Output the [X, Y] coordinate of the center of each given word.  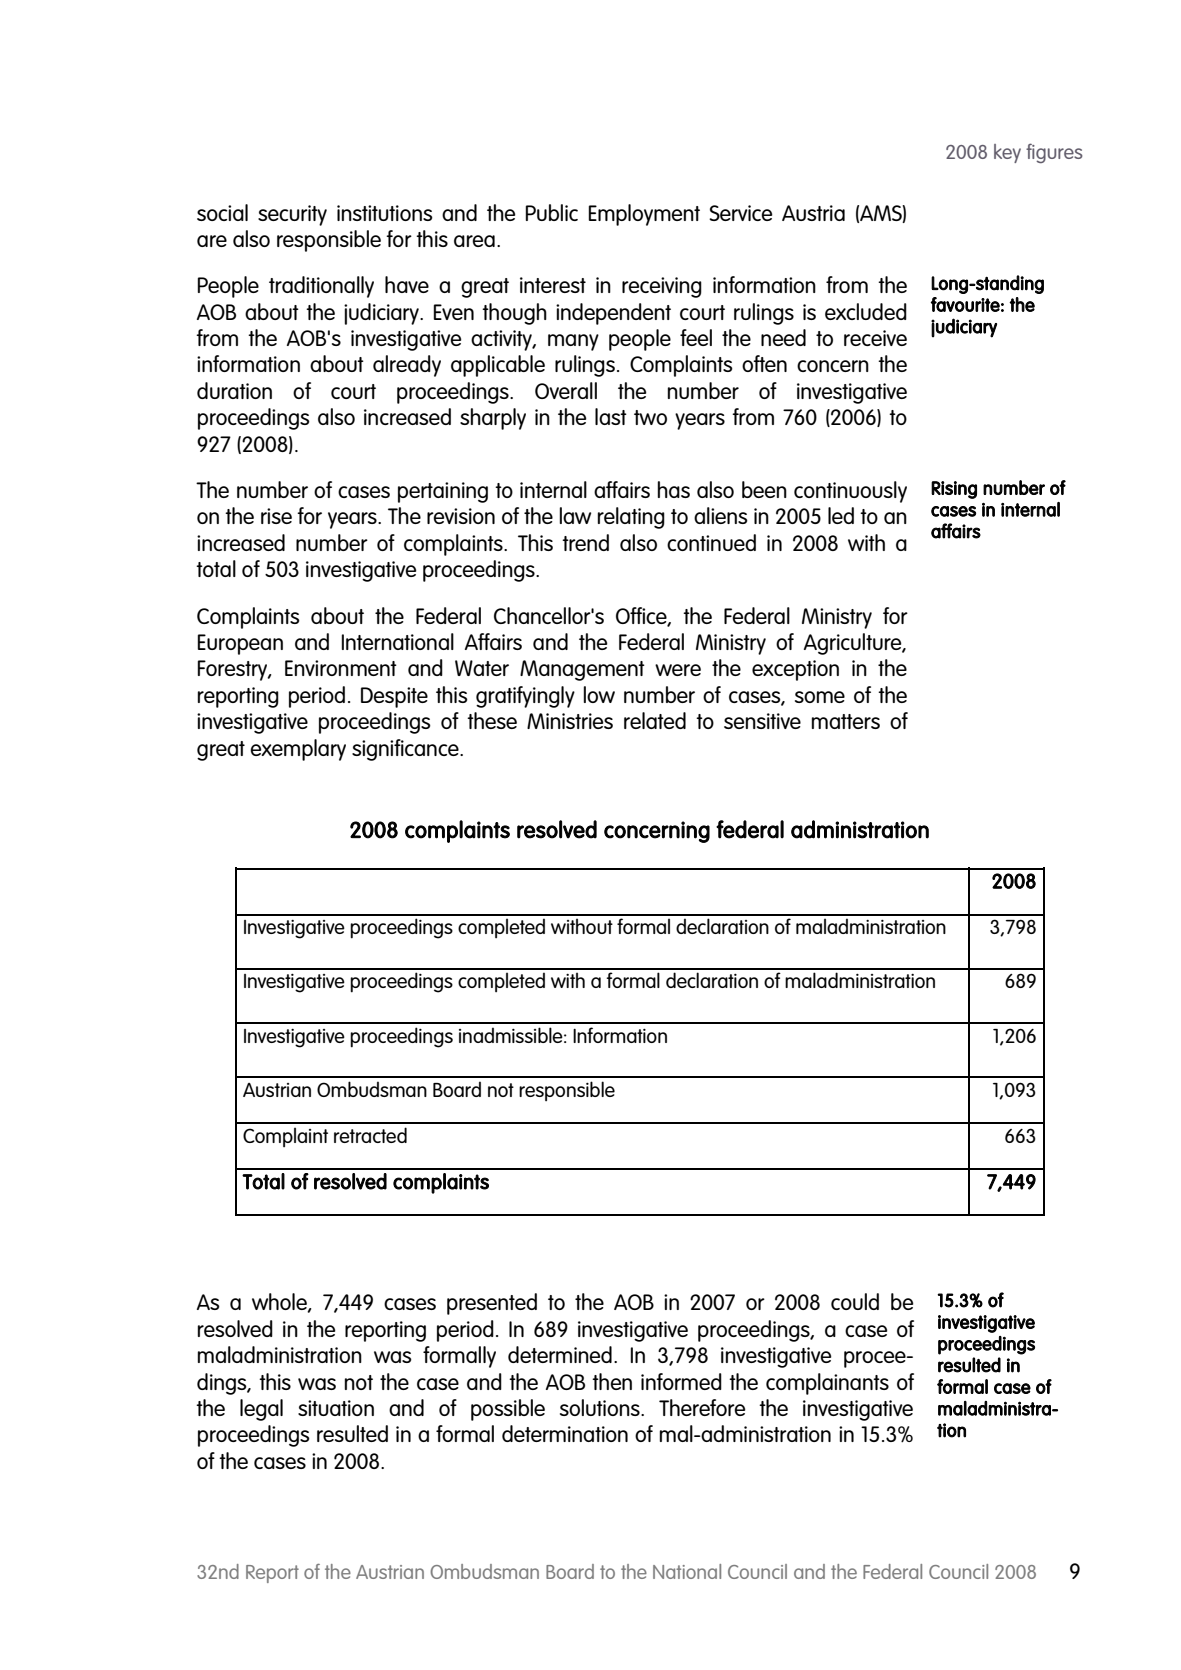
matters [846, 721]
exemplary [298, 750]
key [1007, 153]
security [292, 215]
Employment [644, 215]
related [655, 720]
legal [261, 1410]
